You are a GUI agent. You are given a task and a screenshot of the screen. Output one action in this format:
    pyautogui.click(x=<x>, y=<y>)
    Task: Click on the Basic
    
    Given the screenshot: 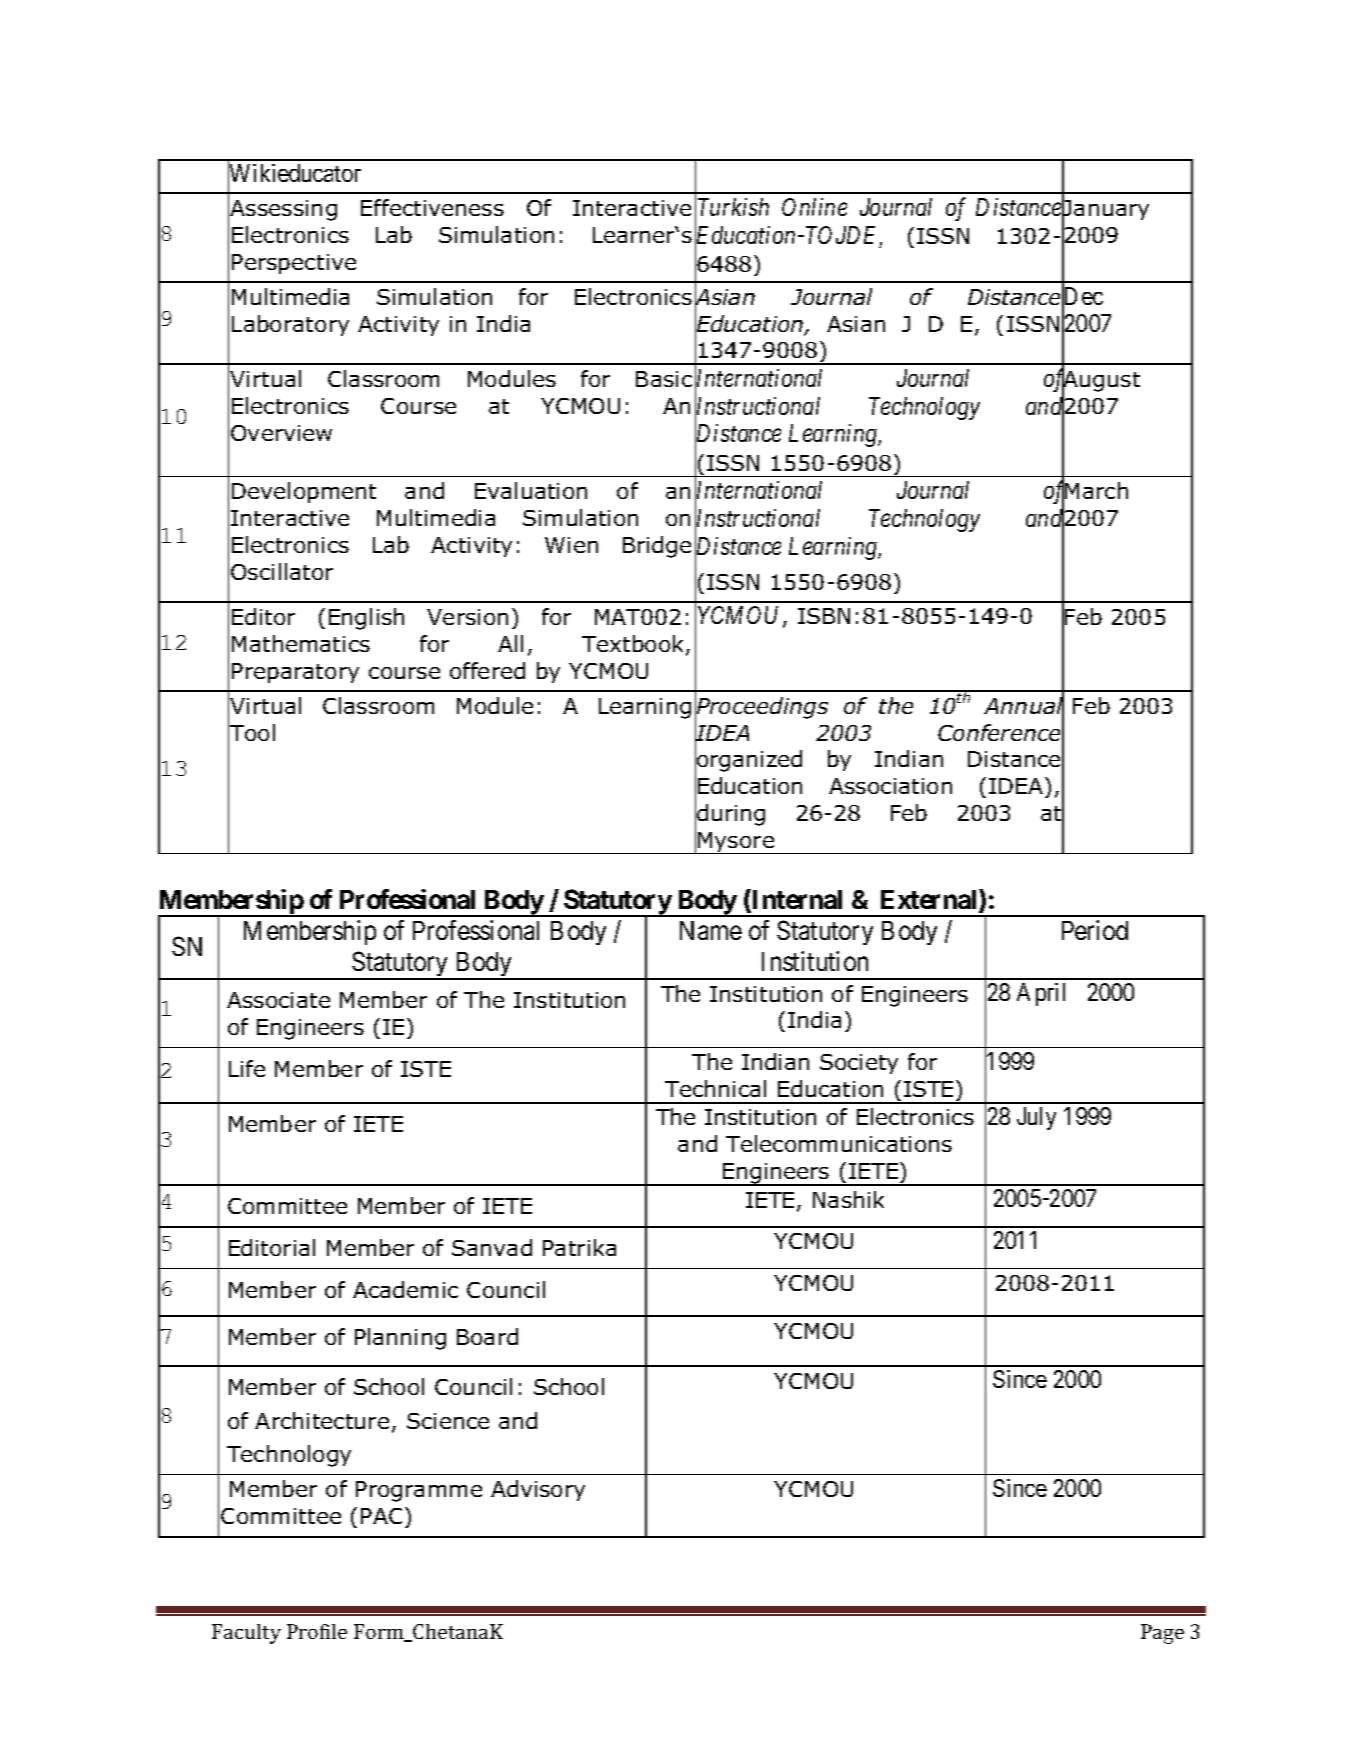 What is the action you would take?
    pyautogui.click(x=664, y=379)
